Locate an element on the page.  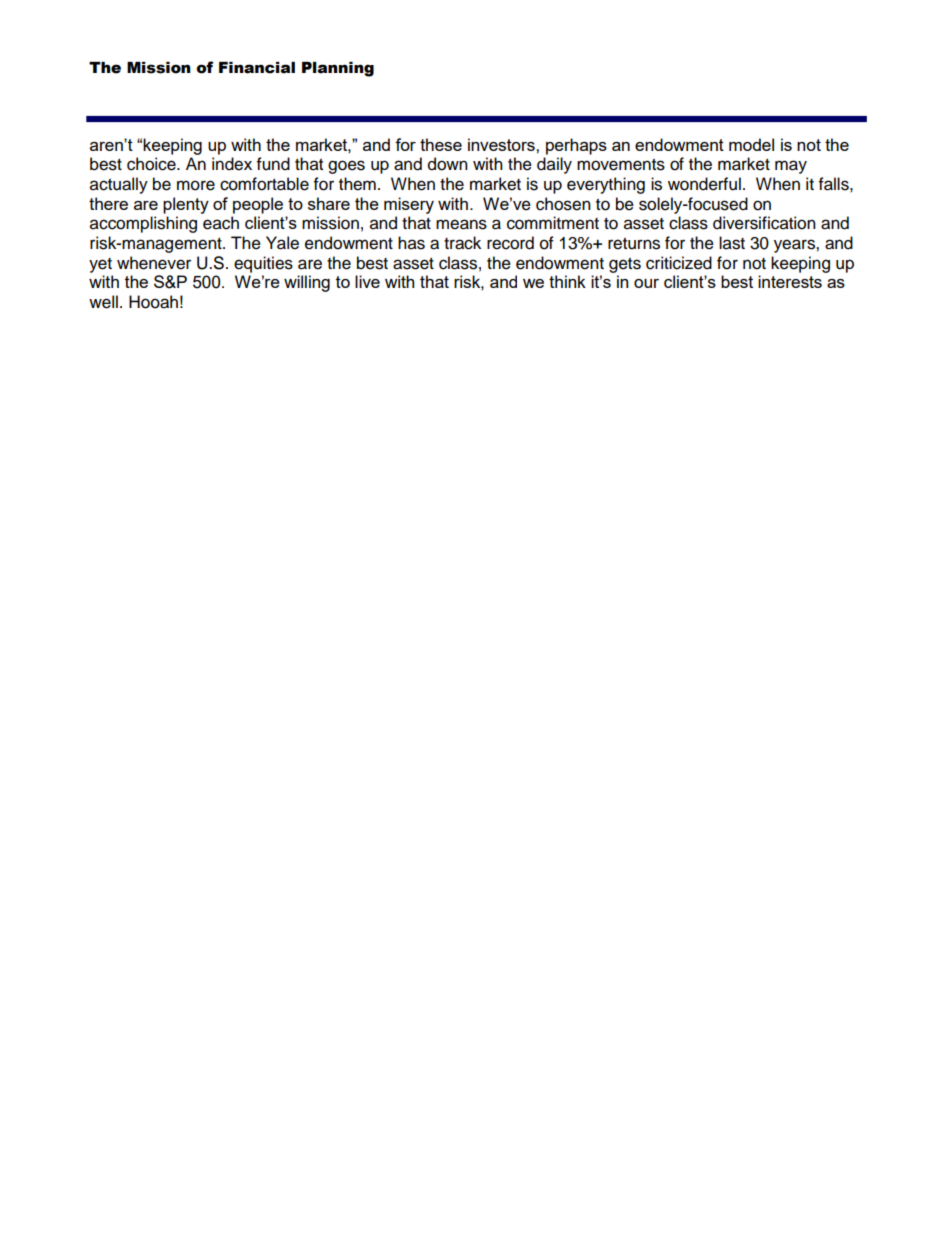
them is located at coordinates (357, 184).
